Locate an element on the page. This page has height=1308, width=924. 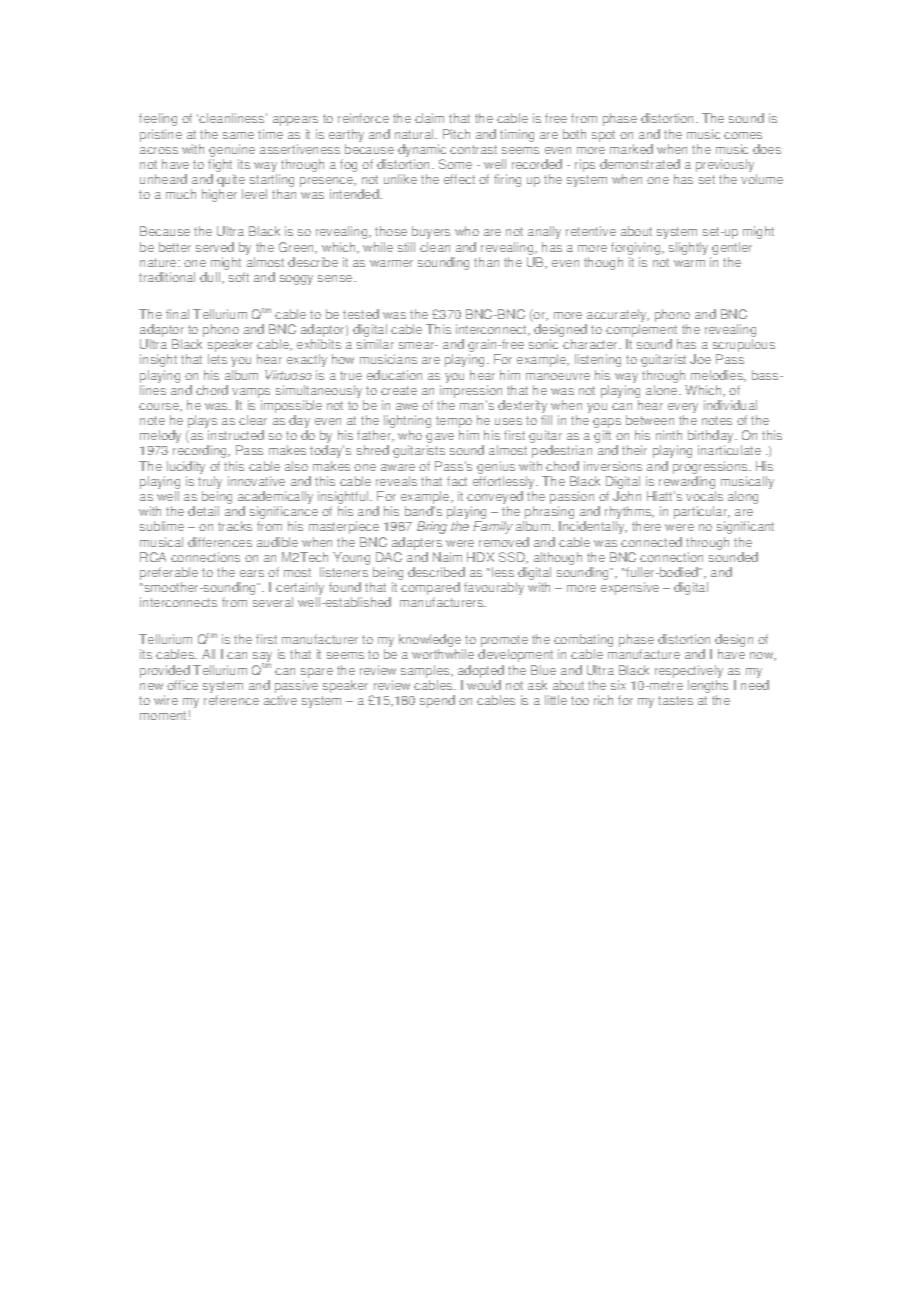
Pitch is located at coordinates (456, 134).
